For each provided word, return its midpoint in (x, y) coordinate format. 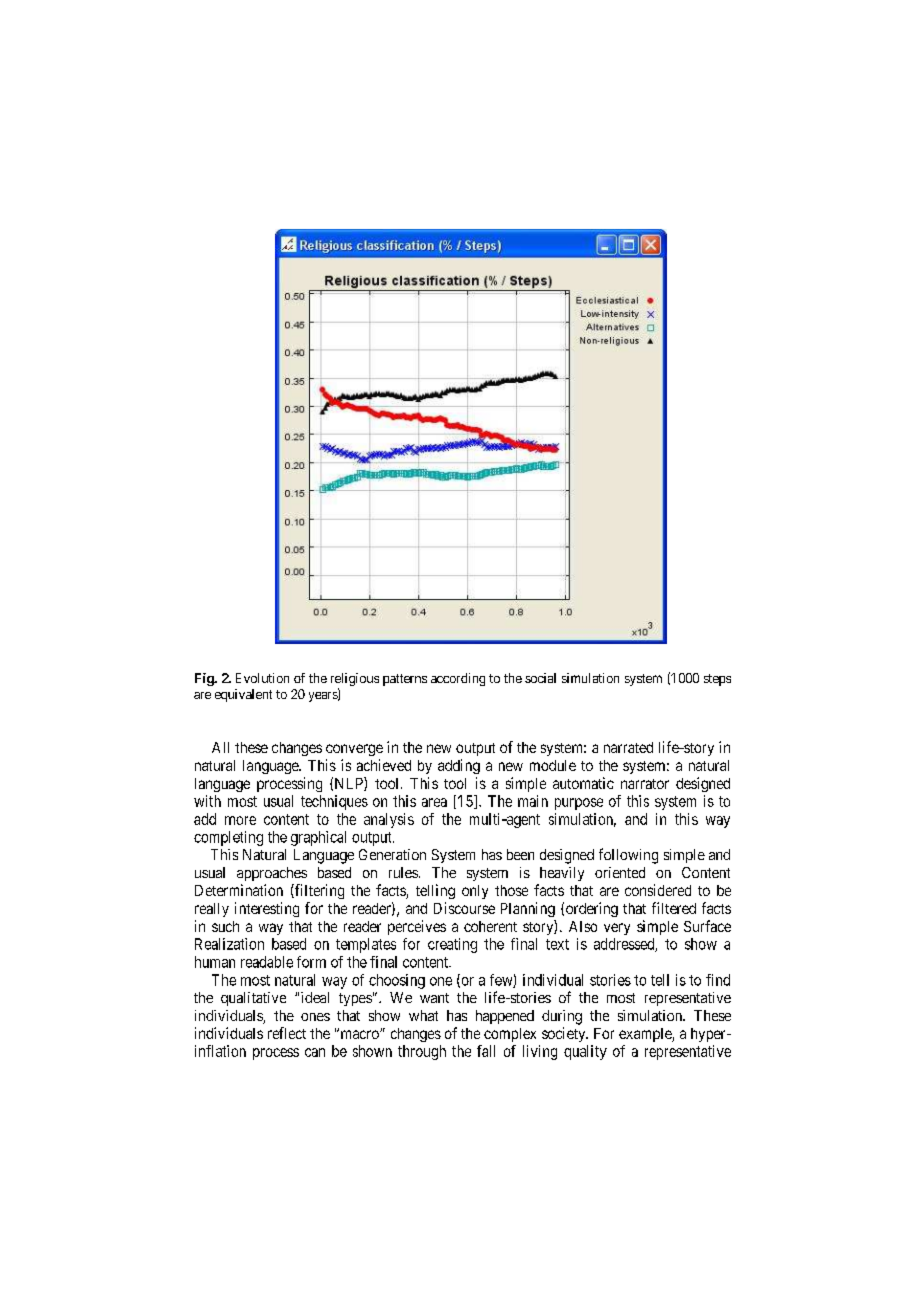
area (434, 802)
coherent (490, 926)
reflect (287, 1033)
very (617, 929)
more (240, 820)
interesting (267, 909)
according (458, 679)
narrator (645, 784)
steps (717, 680)
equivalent (243, 695)
